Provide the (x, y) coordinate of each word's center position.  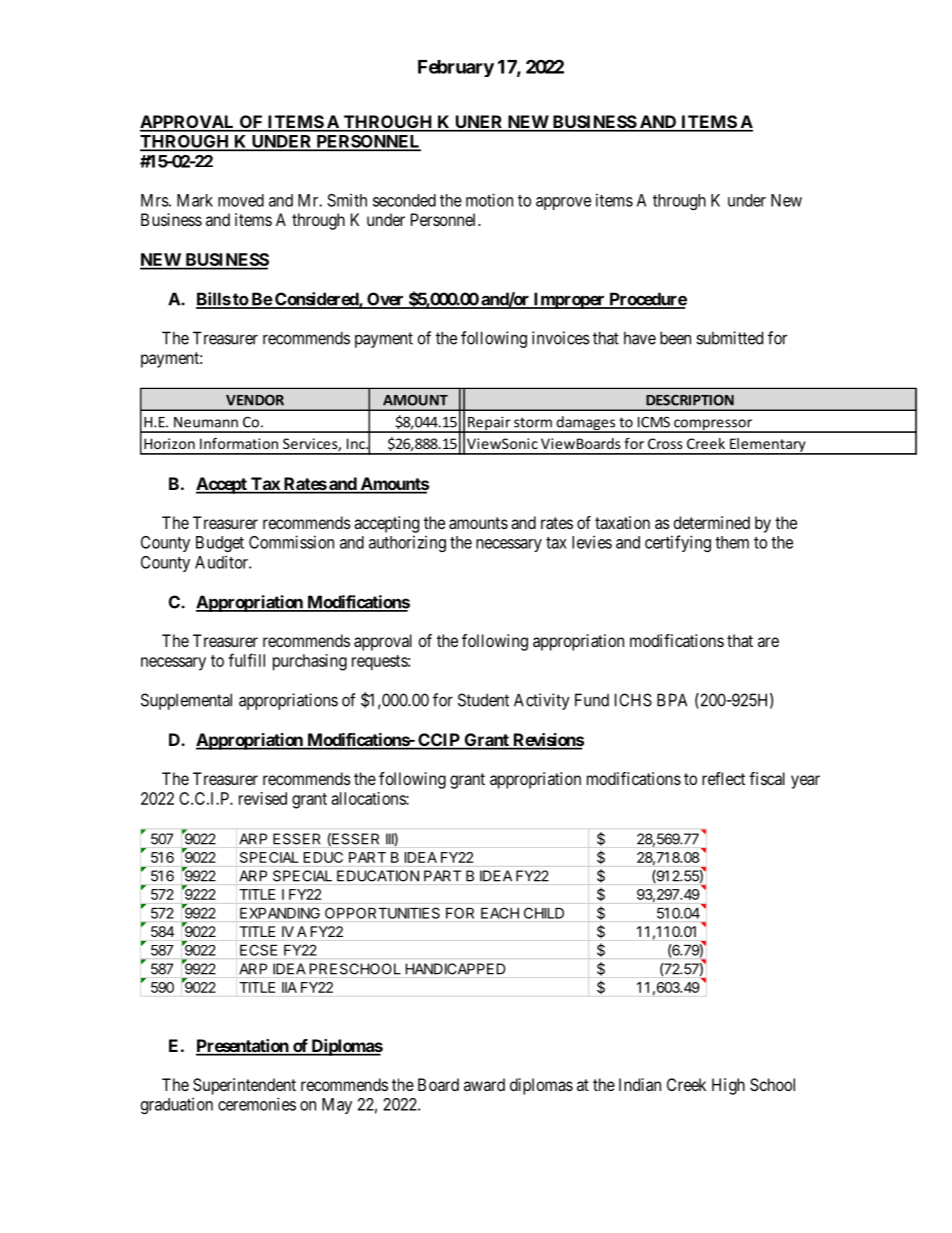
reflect (723, 778)
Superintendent (244, 1086)
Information (239, 443)
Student (483, 700)
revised (263, 798)
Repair (489, 424)
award (484, 1084)
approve (563, 203)
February (456, 68)
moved (241, 200)
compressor (713, 426)
